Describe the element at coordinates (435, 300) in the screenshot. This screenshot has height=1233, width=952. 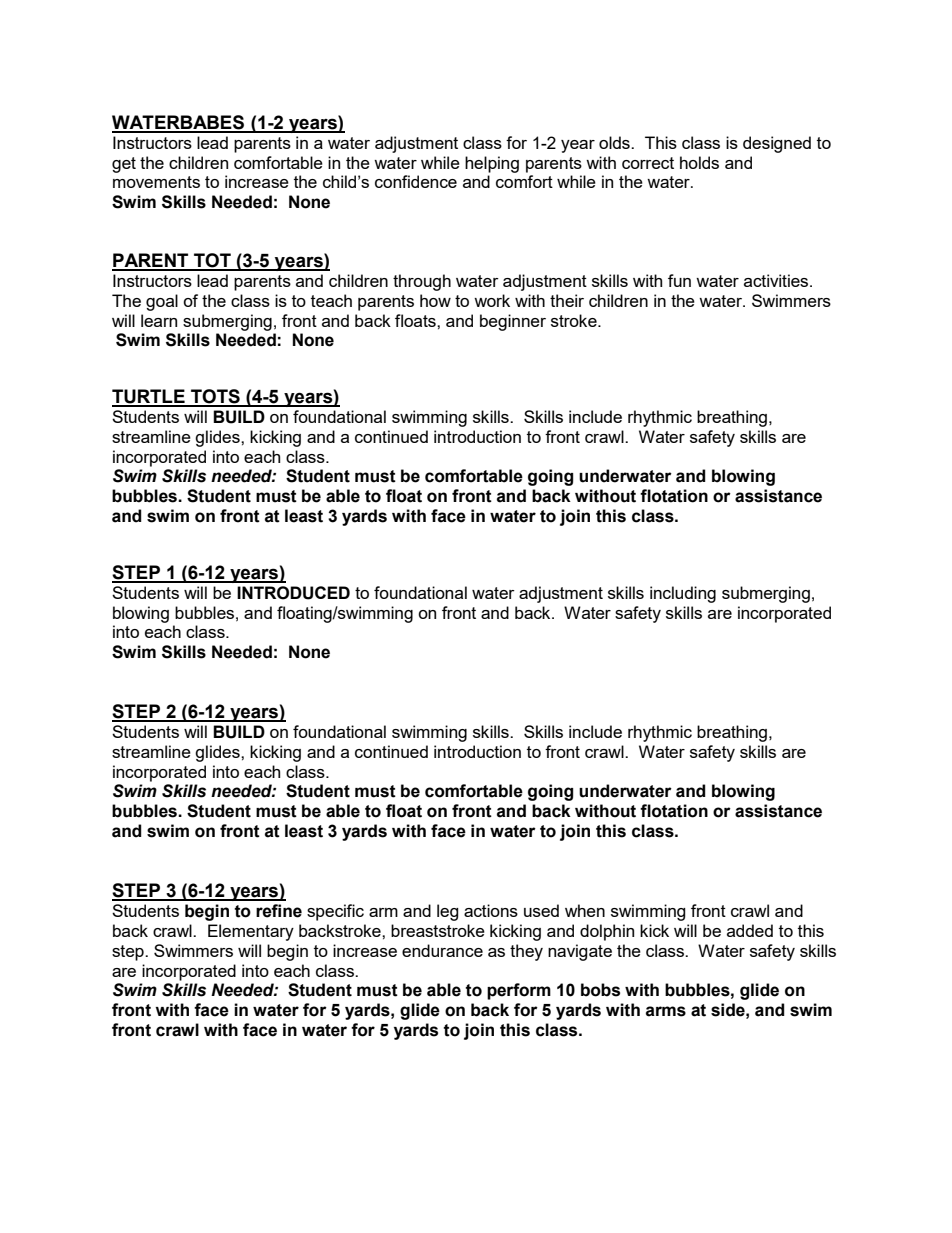
I see `how` at that location.
